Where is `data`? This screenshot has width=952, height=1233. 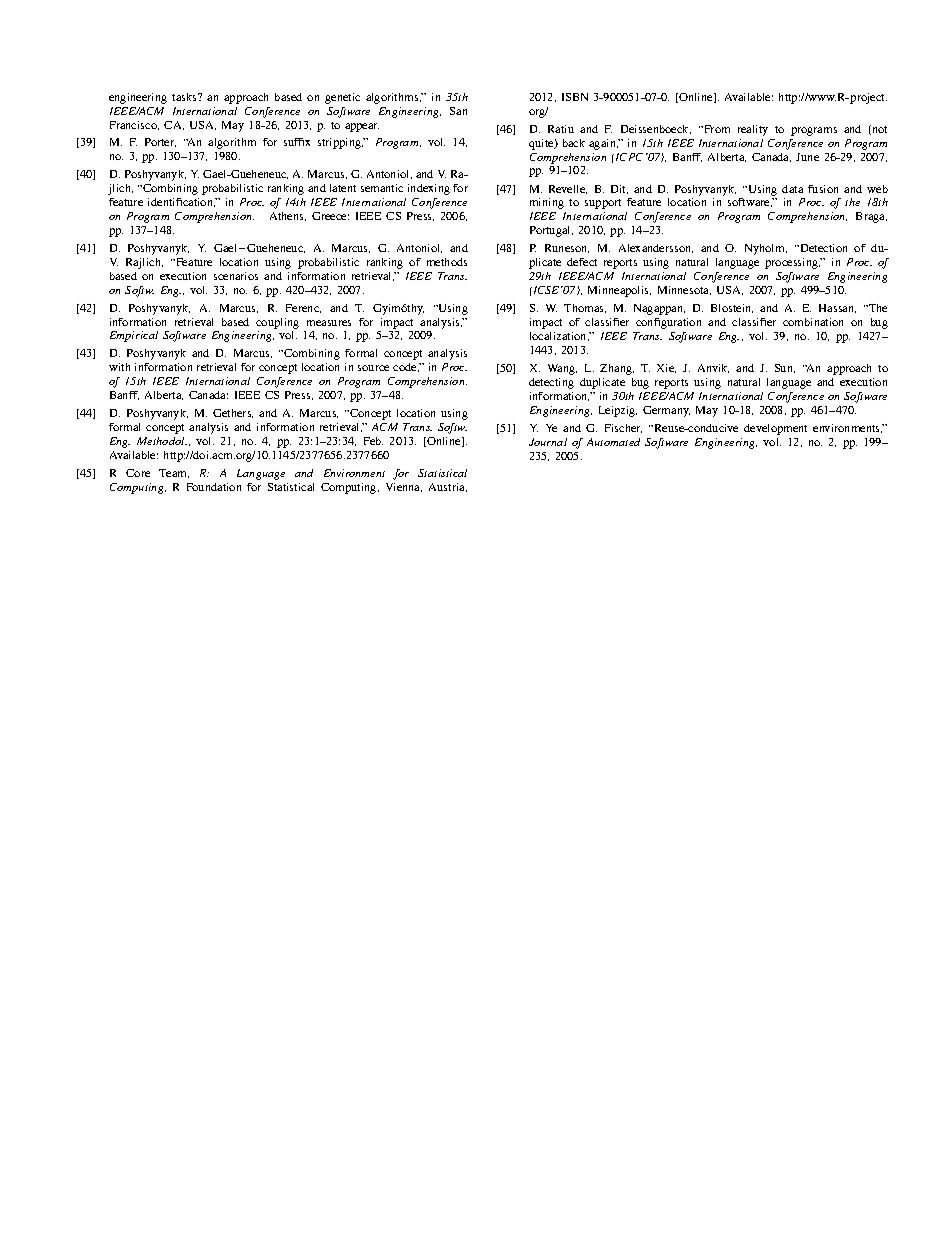 data is located at coordinates (792, 189).
